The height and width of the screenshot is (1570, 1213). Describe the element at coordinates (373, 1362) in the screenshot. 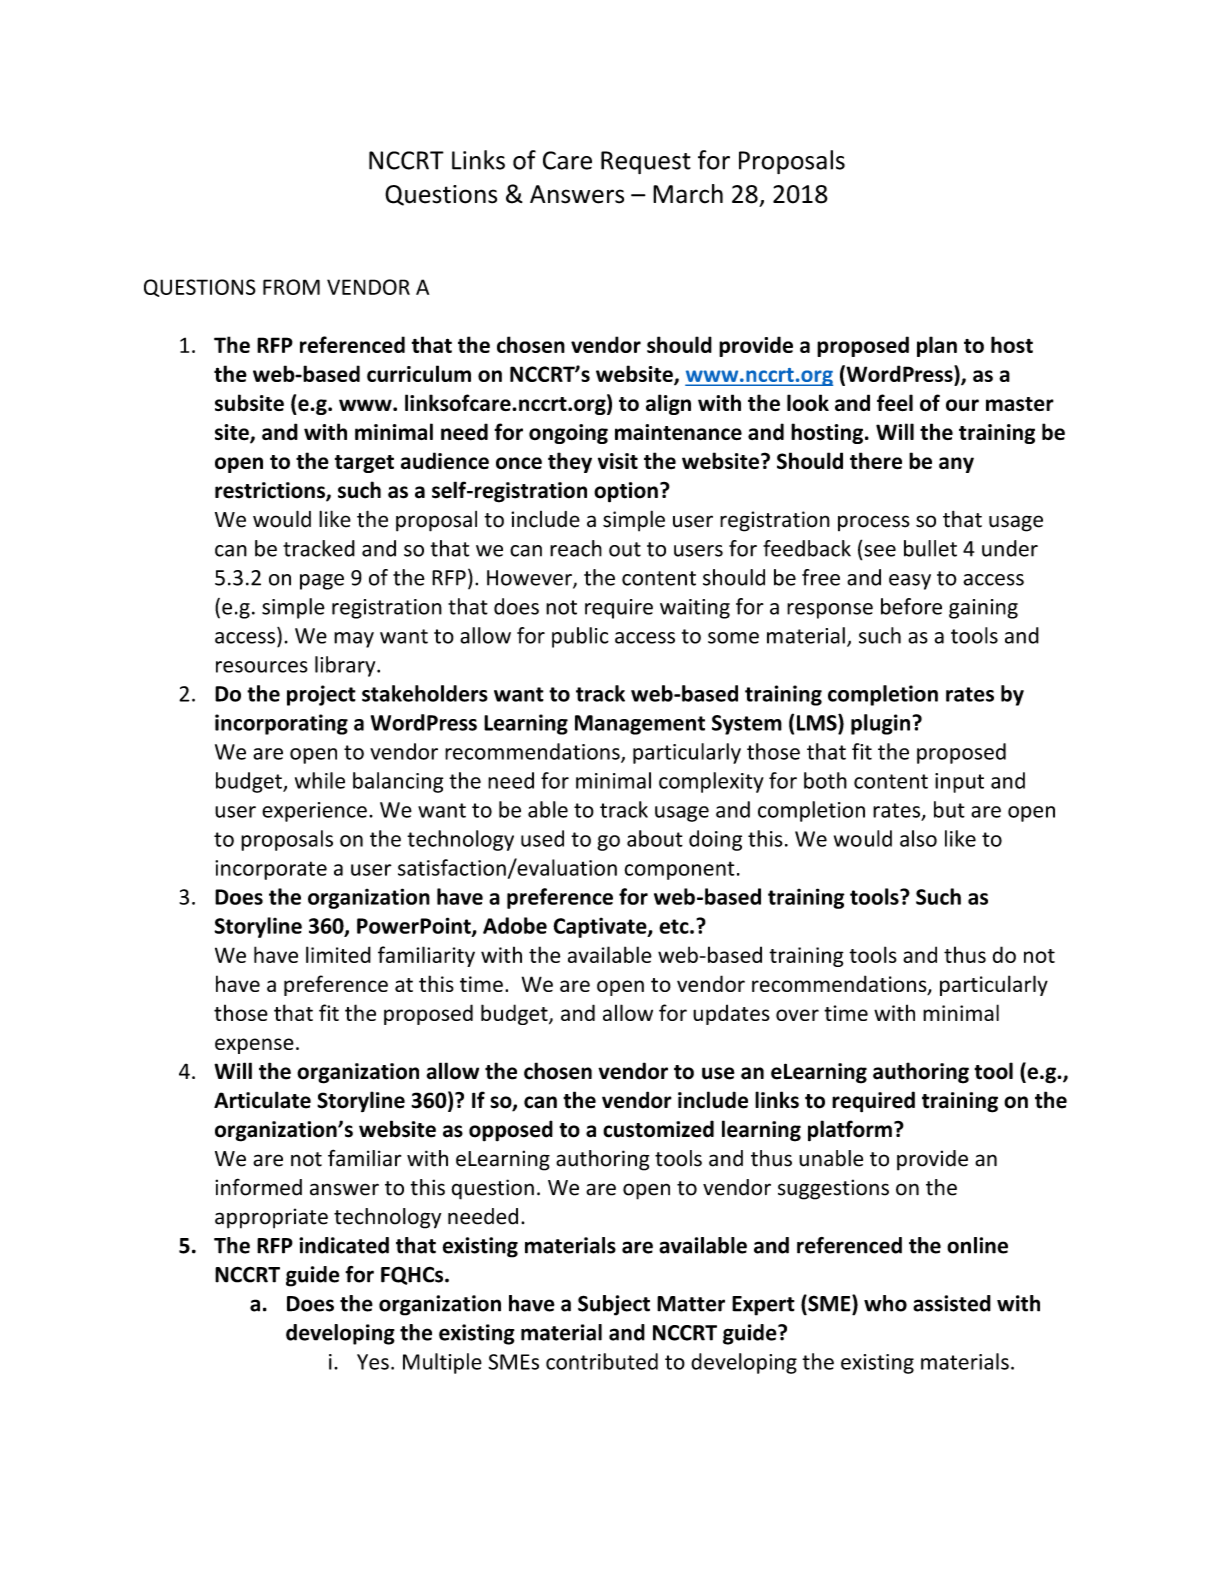

I see `Yes` at that location.
